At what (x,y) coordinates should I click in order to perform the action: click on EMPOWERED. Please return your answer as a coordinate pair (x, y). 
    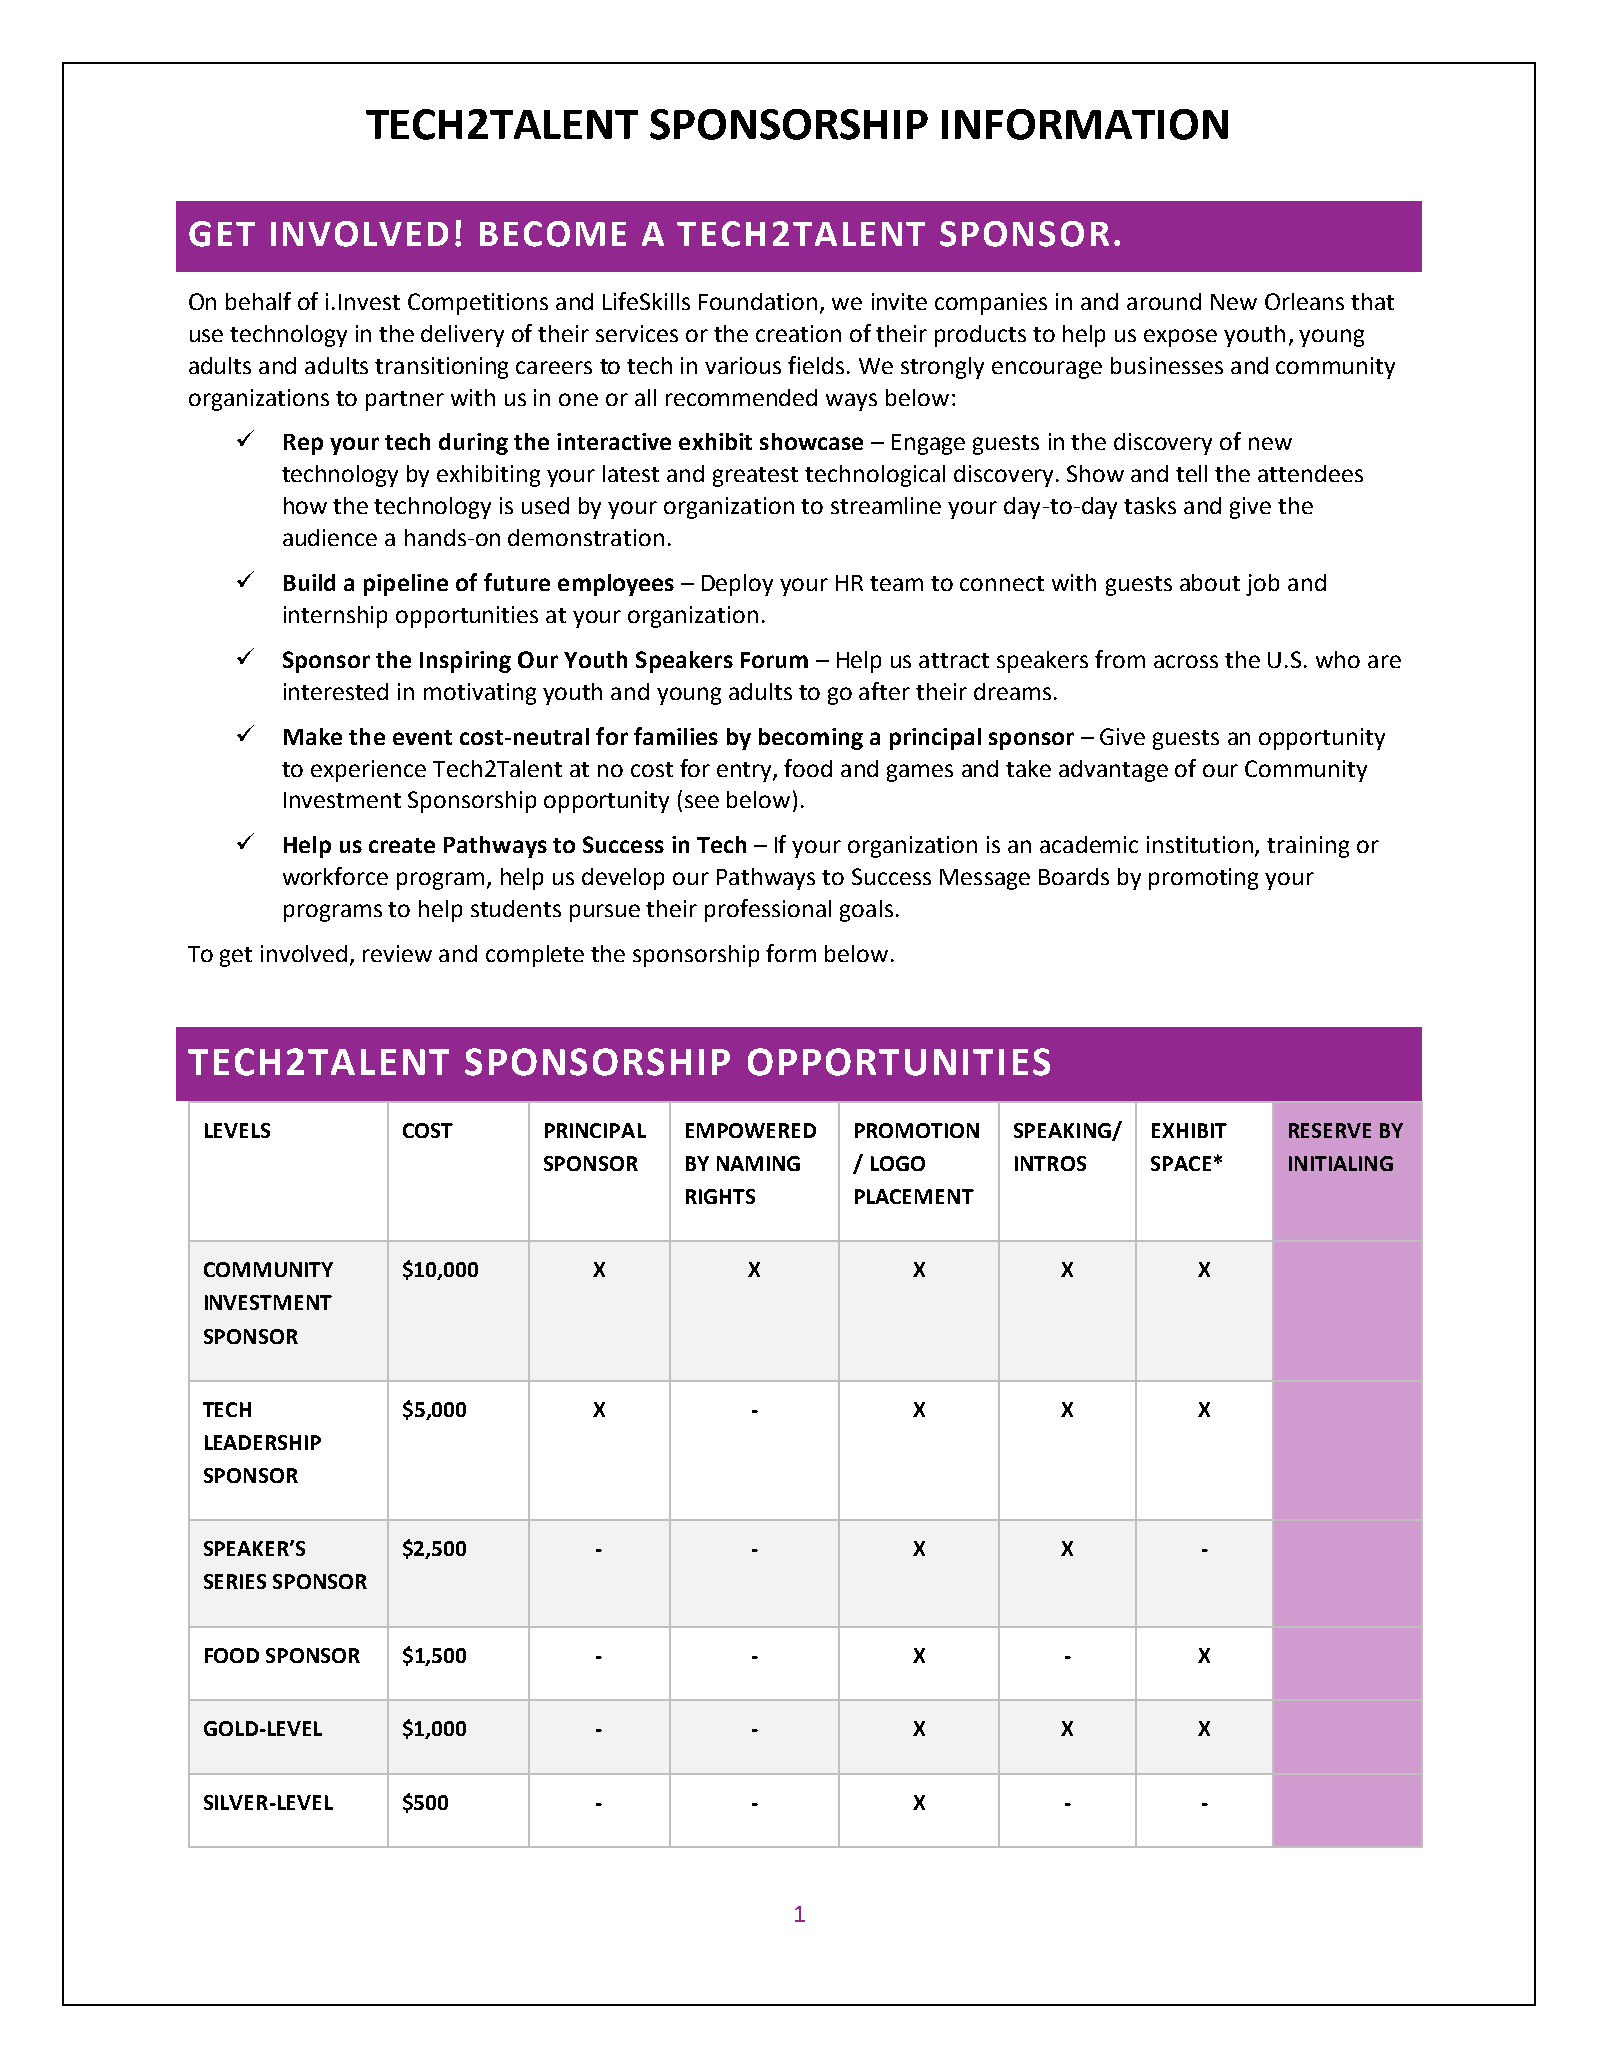
    Looking at the image, I should click on (751, 1130).
